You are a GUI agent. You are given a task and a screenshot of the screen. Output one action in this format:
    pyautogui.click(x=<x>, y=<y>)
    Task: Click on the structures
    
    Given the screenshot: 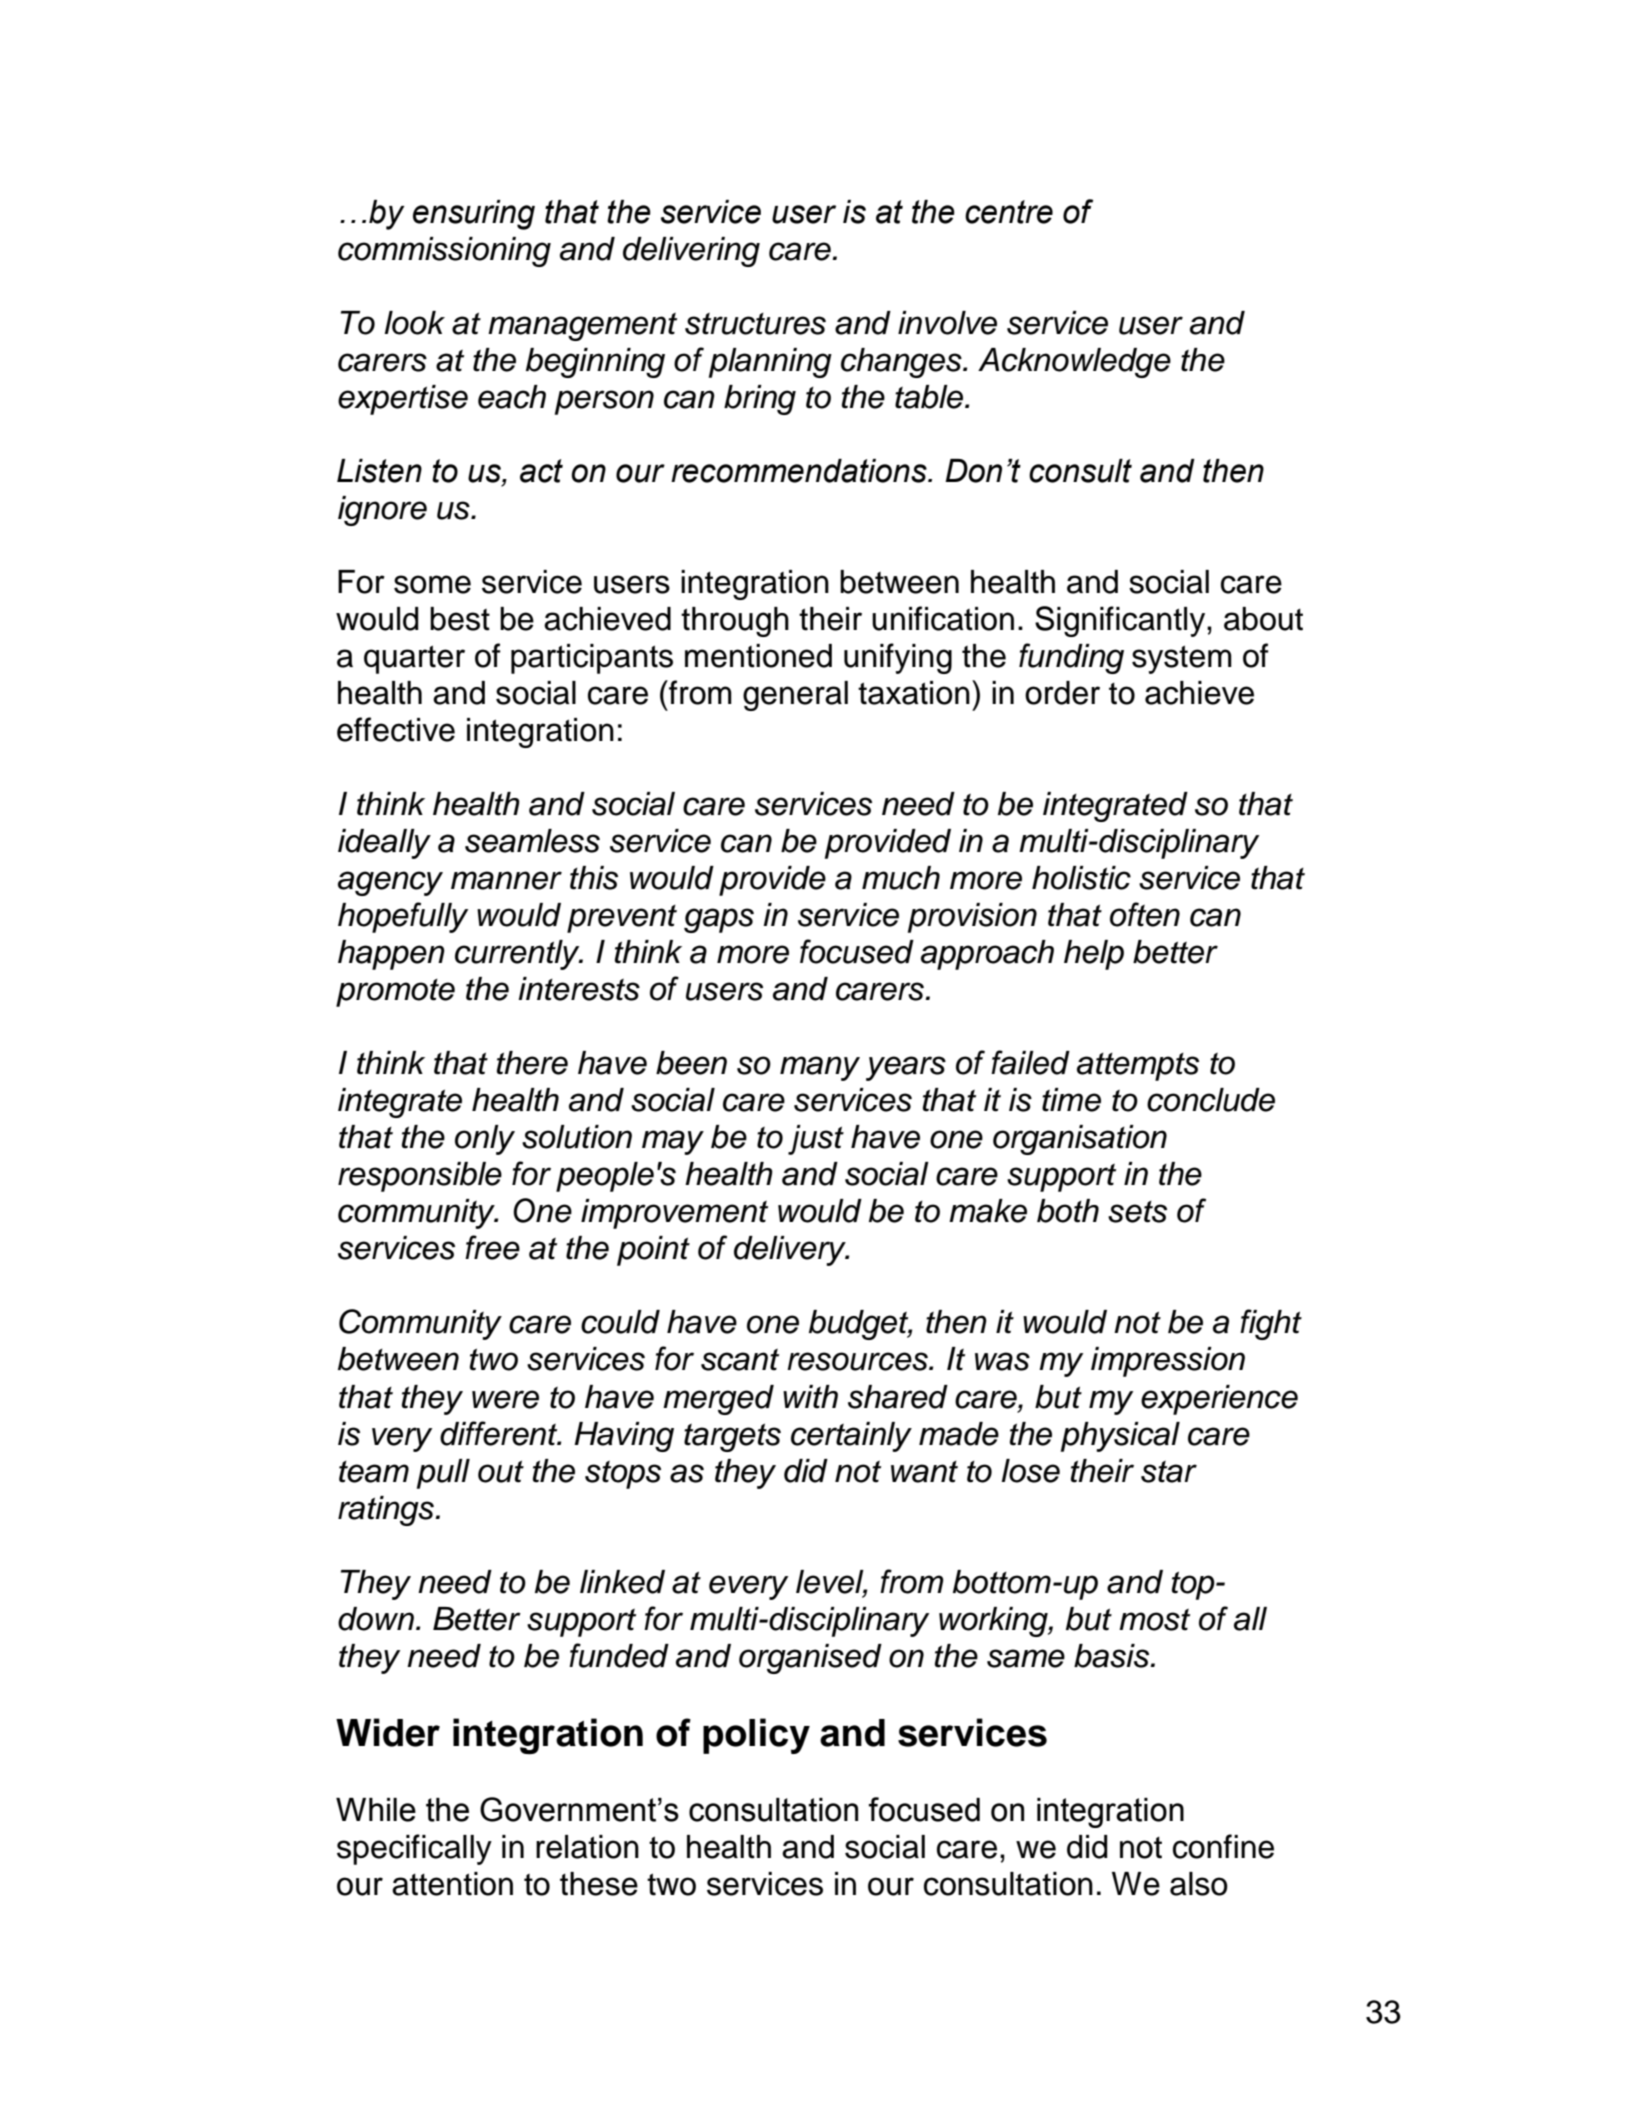 What is the action you would take?
    pyautogui.click(x=755, y=324)
